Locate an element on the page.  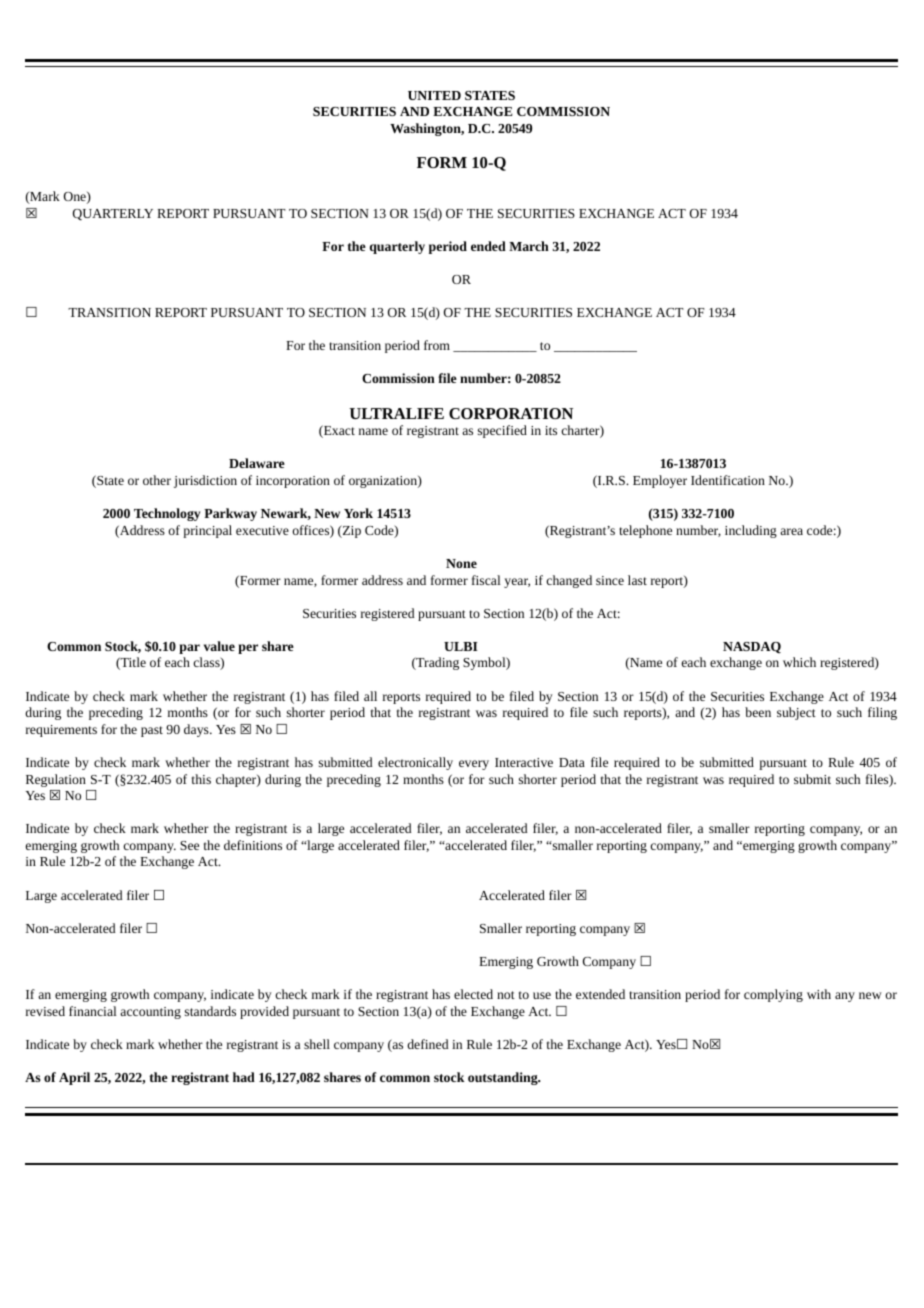
See is located at coordinates (189, 845).
